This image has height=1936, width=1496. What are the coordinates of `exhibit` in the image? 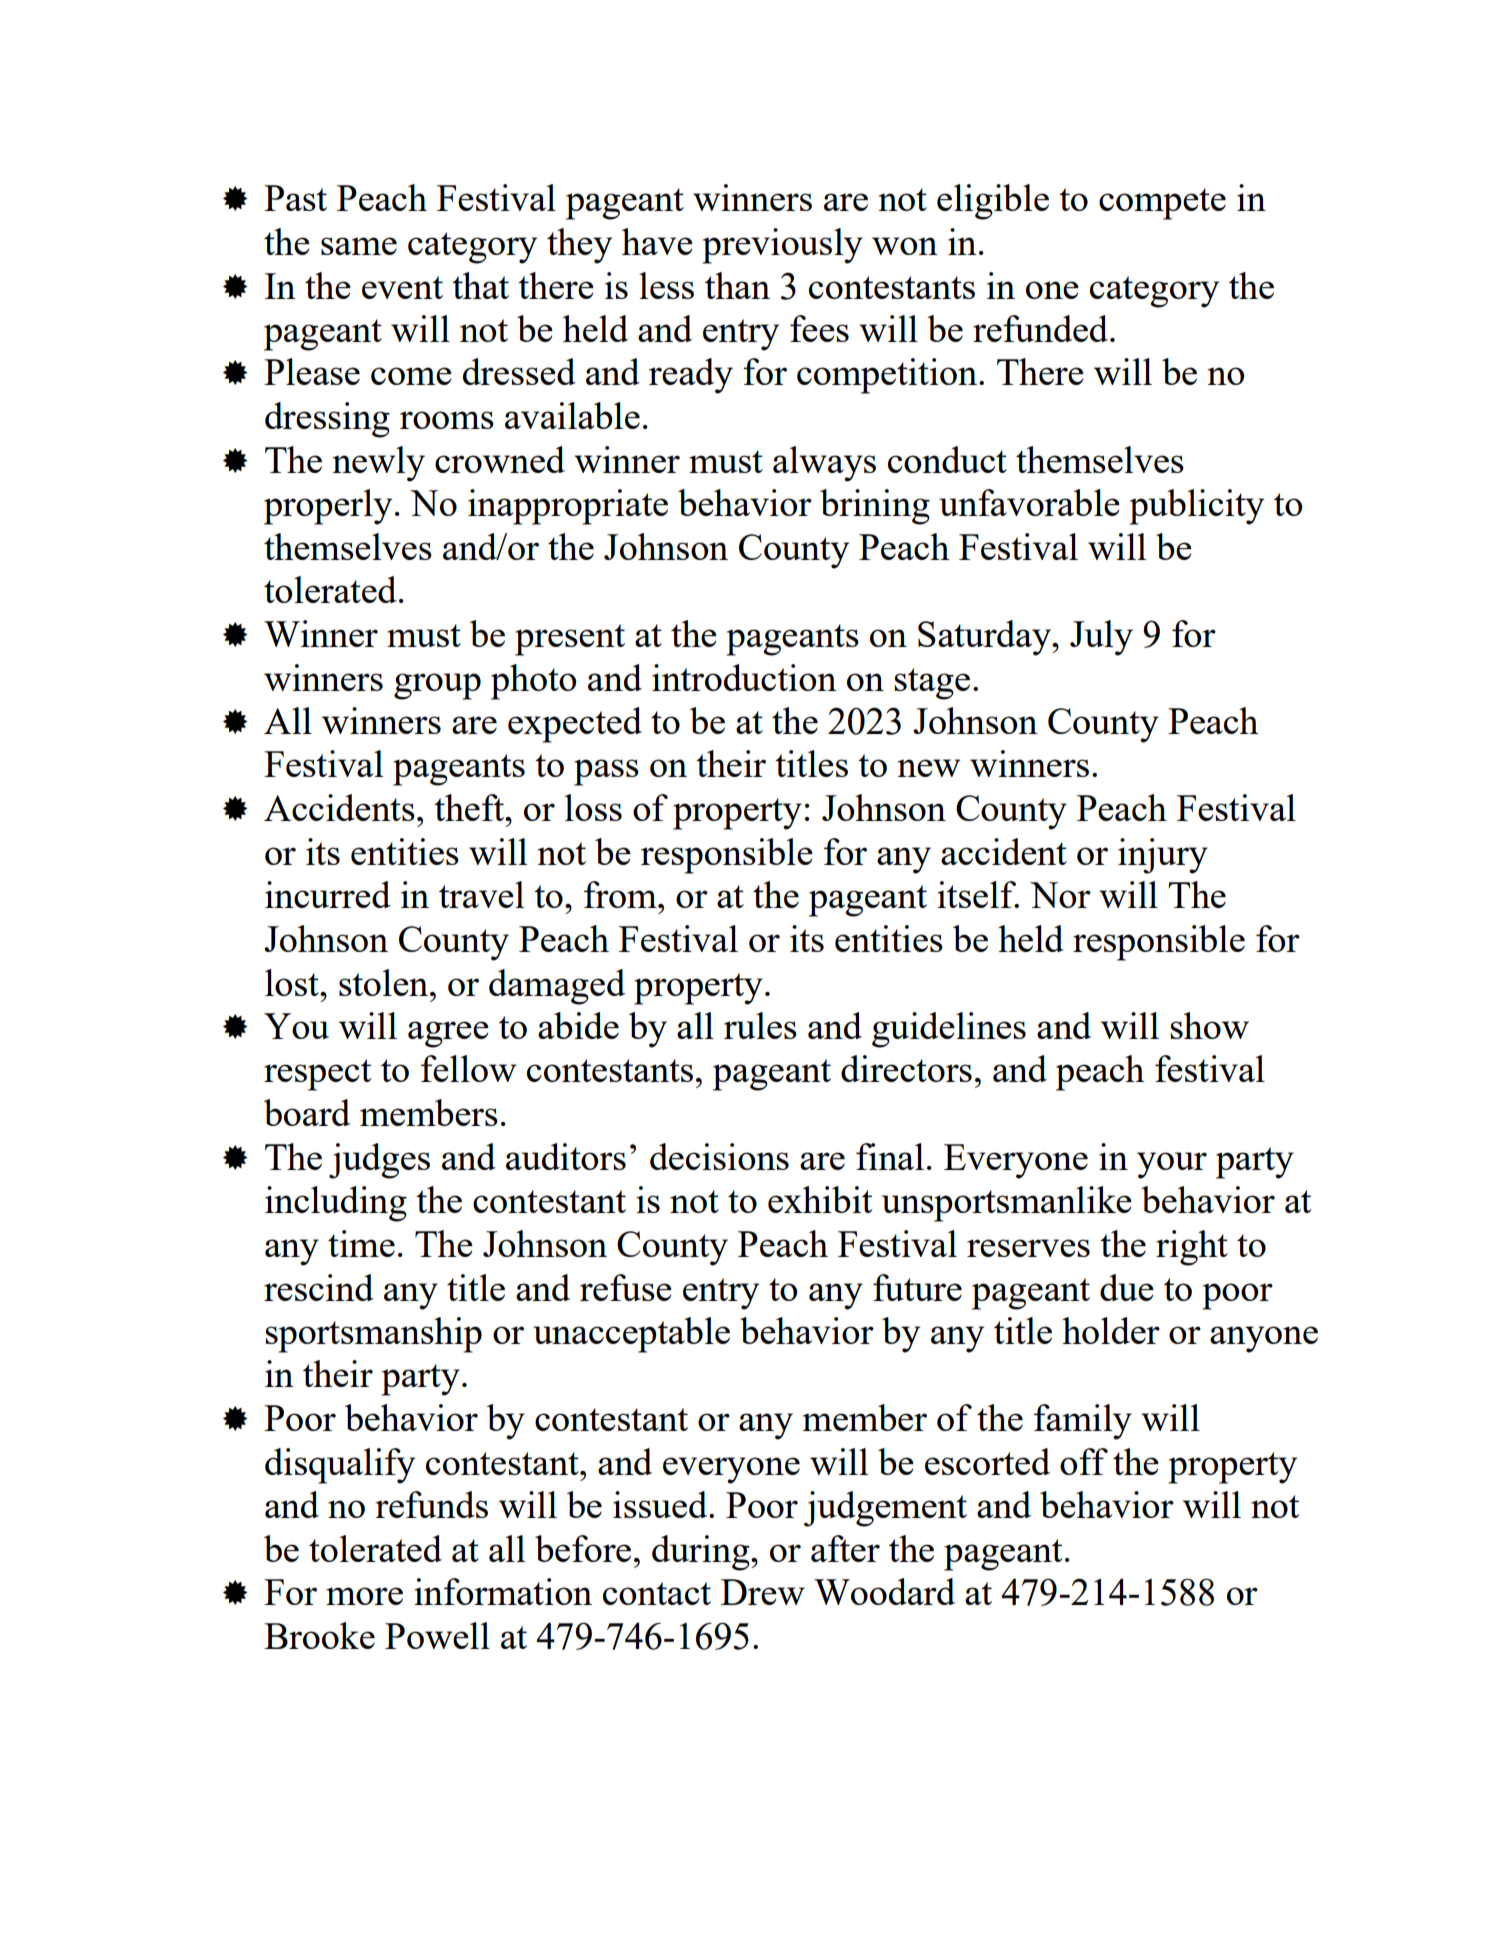 It's located at (820, 1199).
